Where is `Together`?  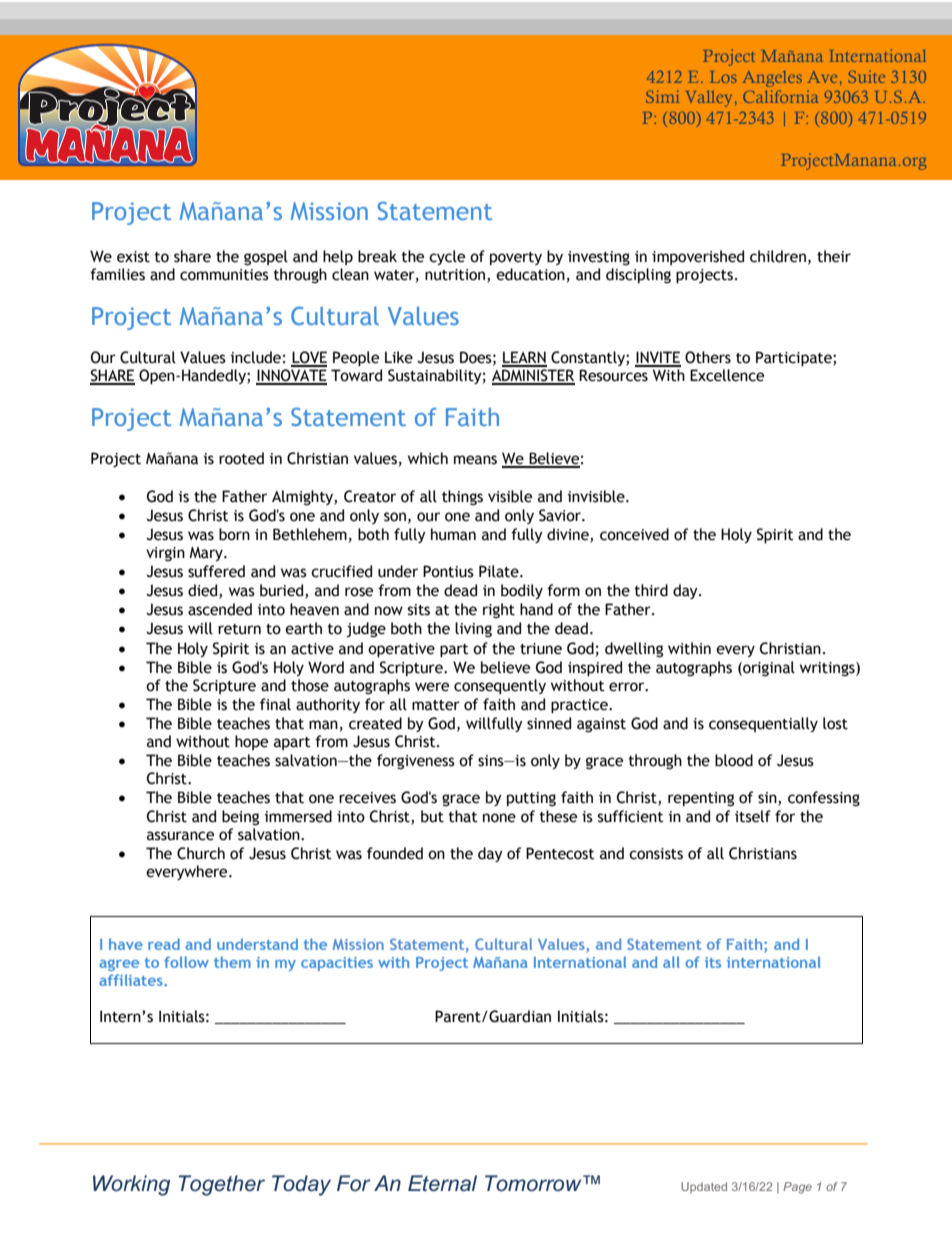 Together is located at coordinates (221, 1185).
